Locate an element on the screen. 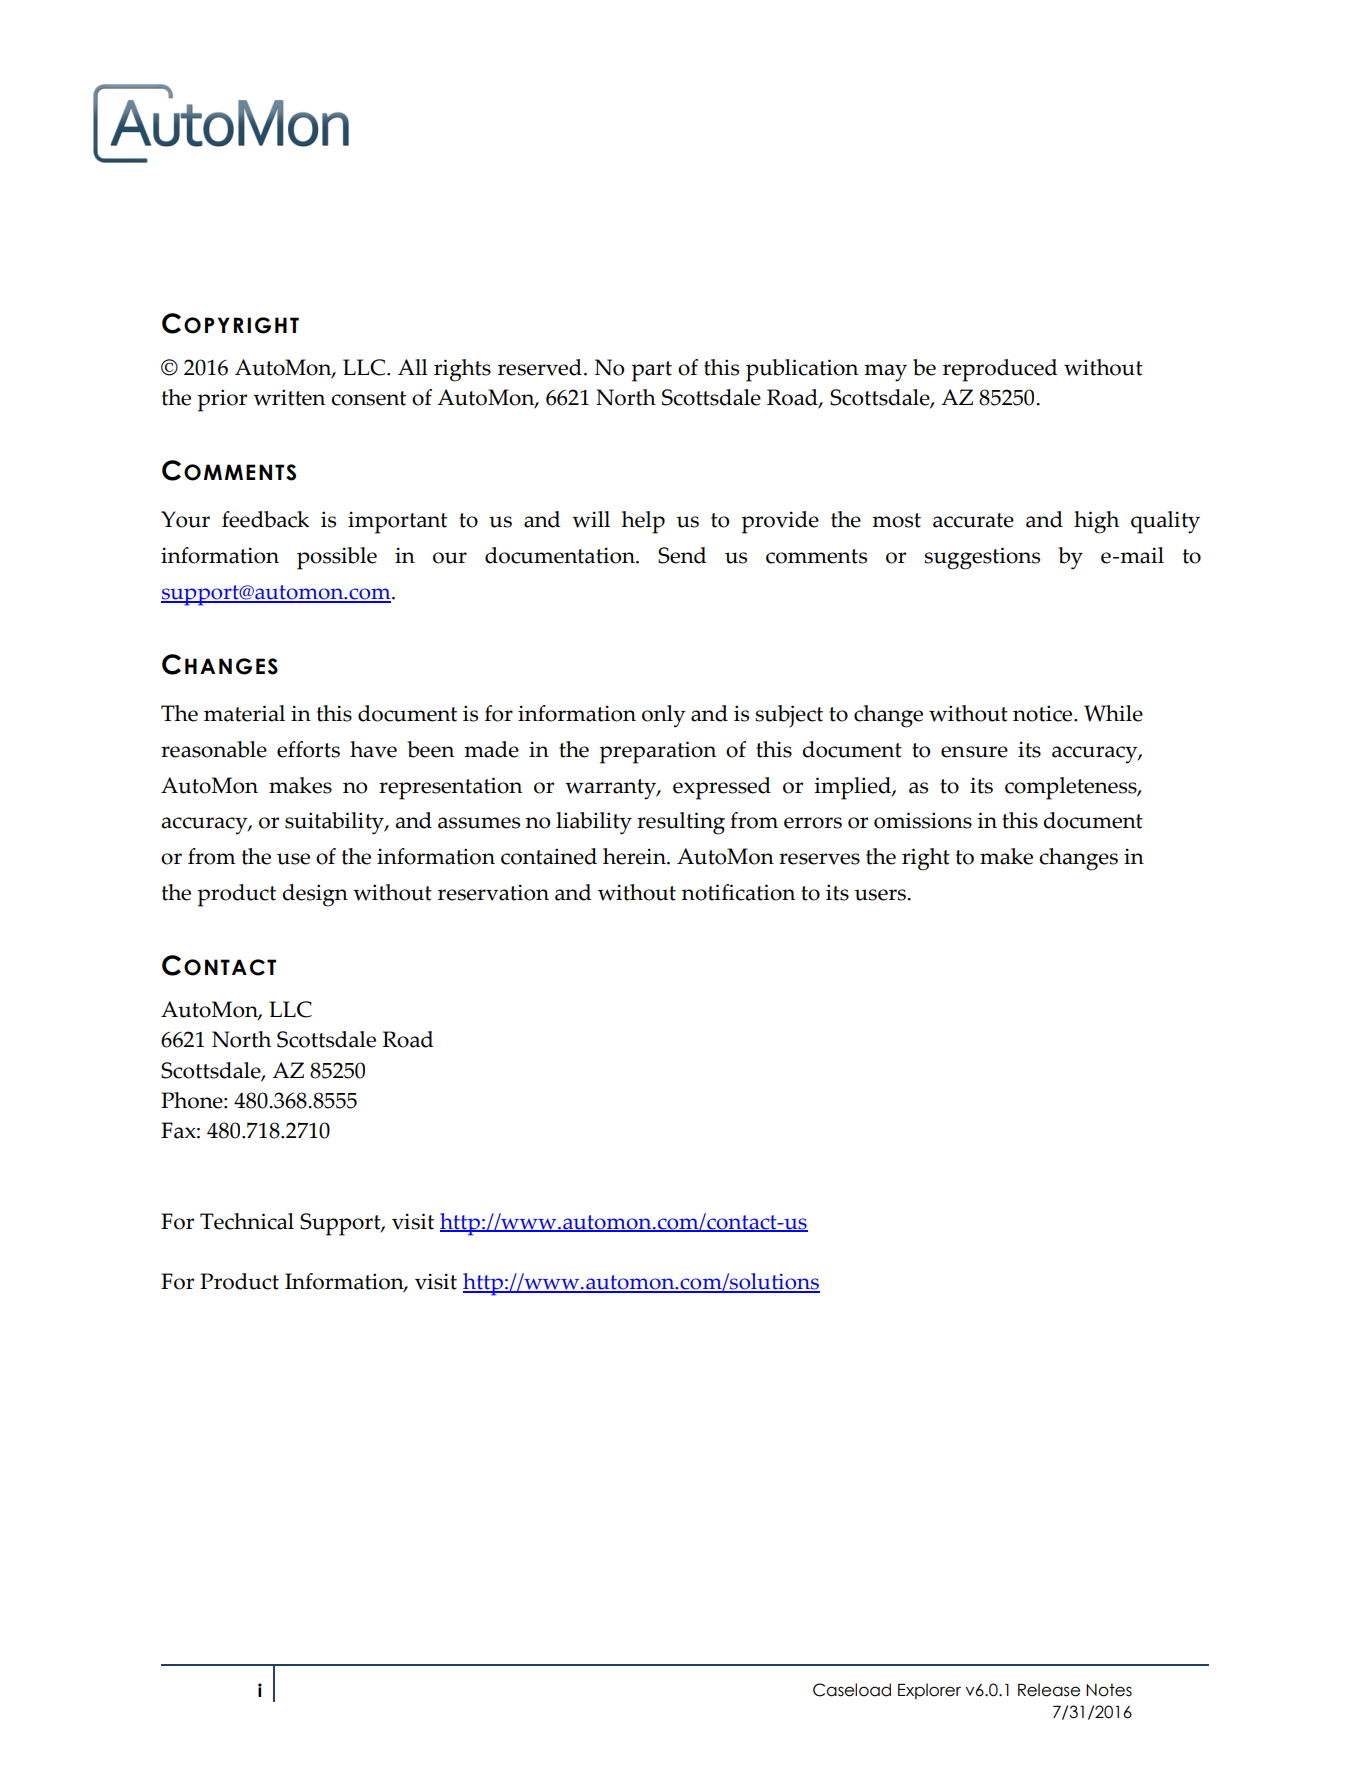  written is located at coordinates (289, 397).
